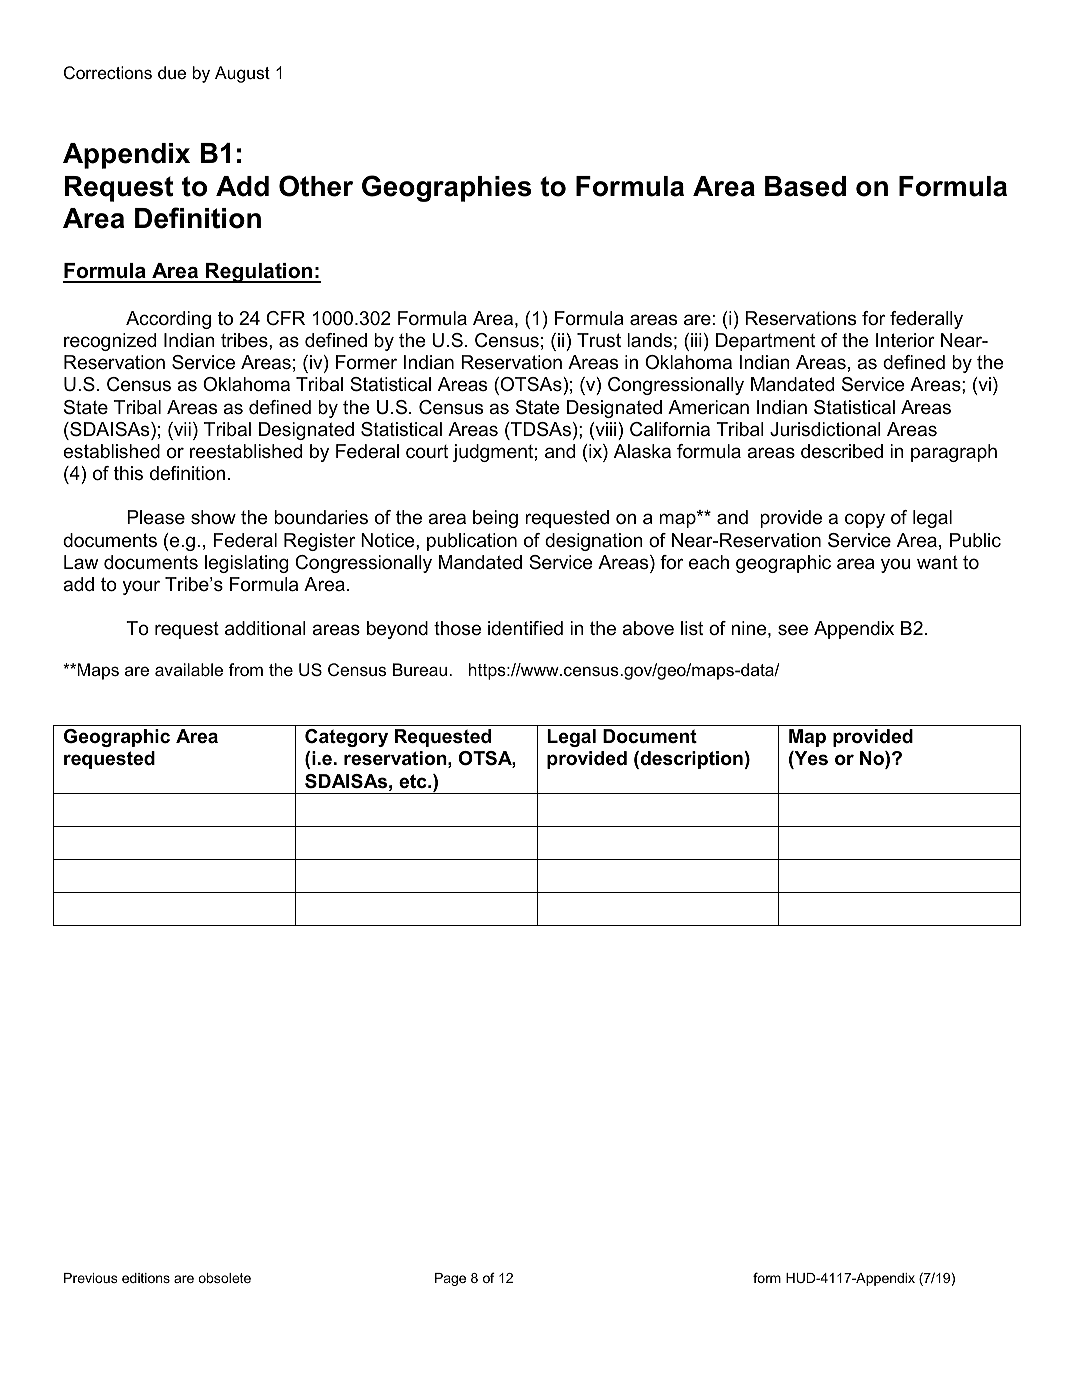  I want to click on Page, so click(450, 1279).
